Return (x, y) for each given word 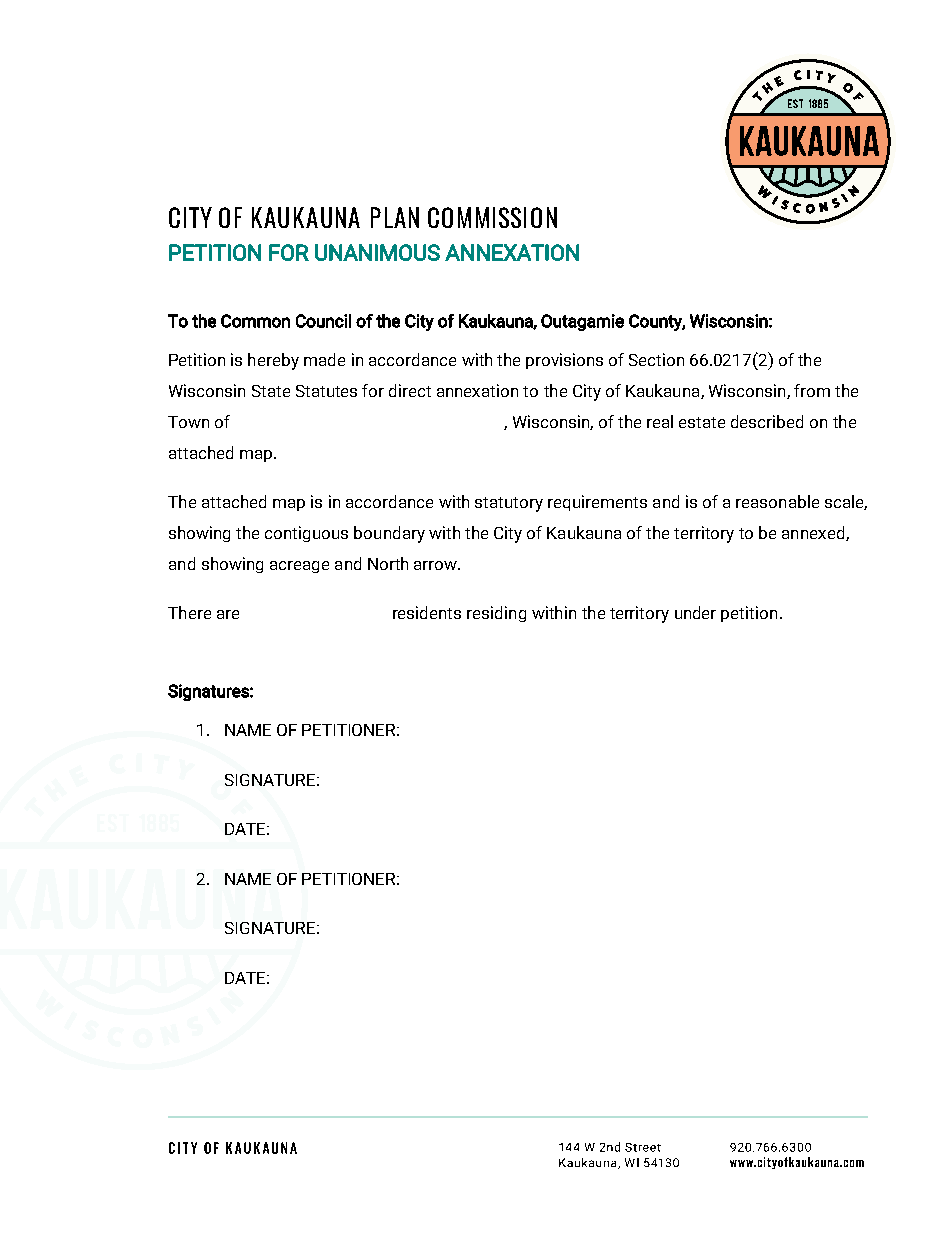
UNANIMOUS (377, 252)
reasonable (777, 501)
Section (656, 359)
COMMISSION (492, 217)
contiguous (306, 534)
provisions (564, 361)
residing (496, 614)
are (228, 614)
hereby (273, 361)
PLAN (395, 217)
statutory (509, 504)
